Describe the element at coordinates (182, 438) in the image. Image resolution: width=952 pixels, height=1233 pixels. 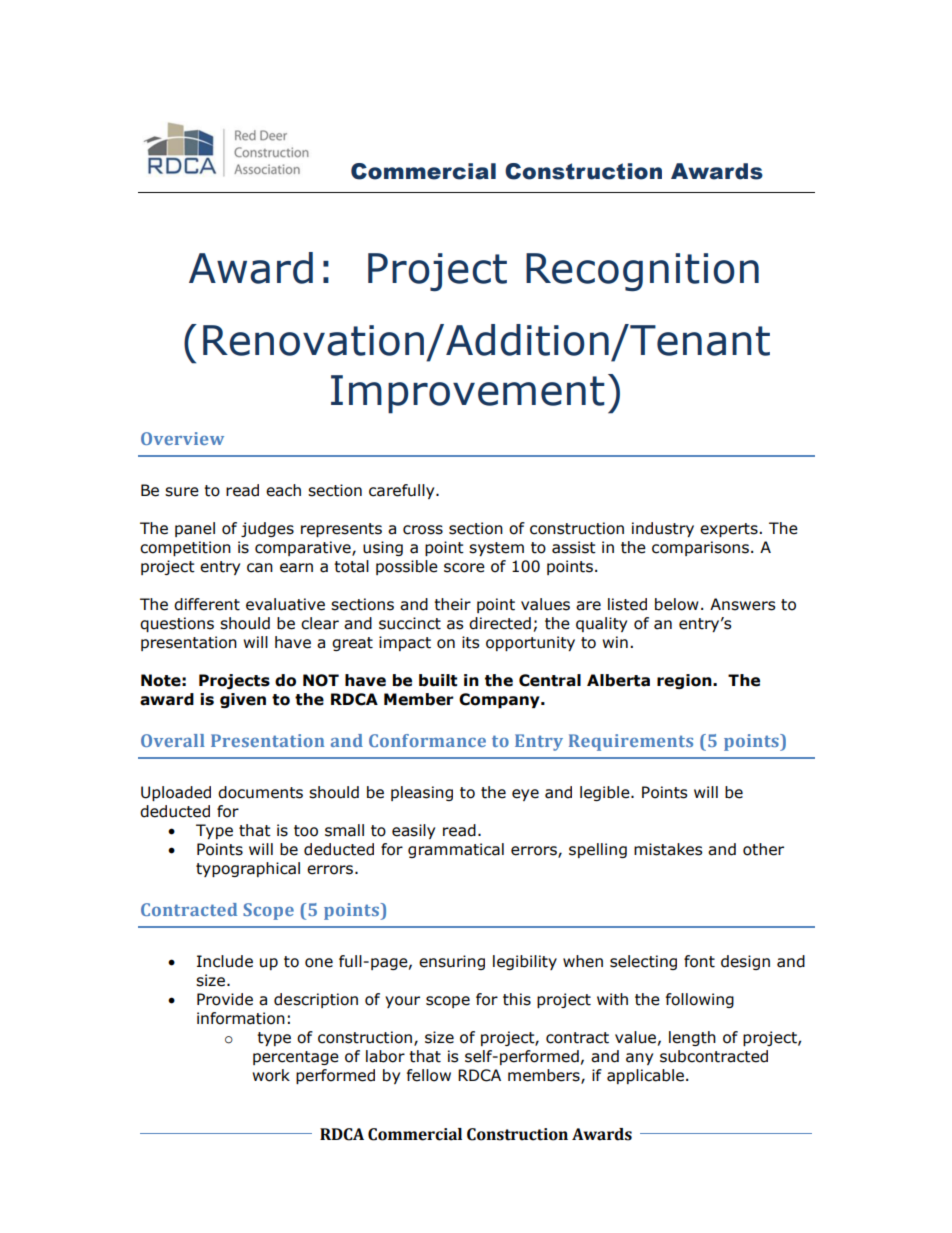
I see `Overview` at that location.
